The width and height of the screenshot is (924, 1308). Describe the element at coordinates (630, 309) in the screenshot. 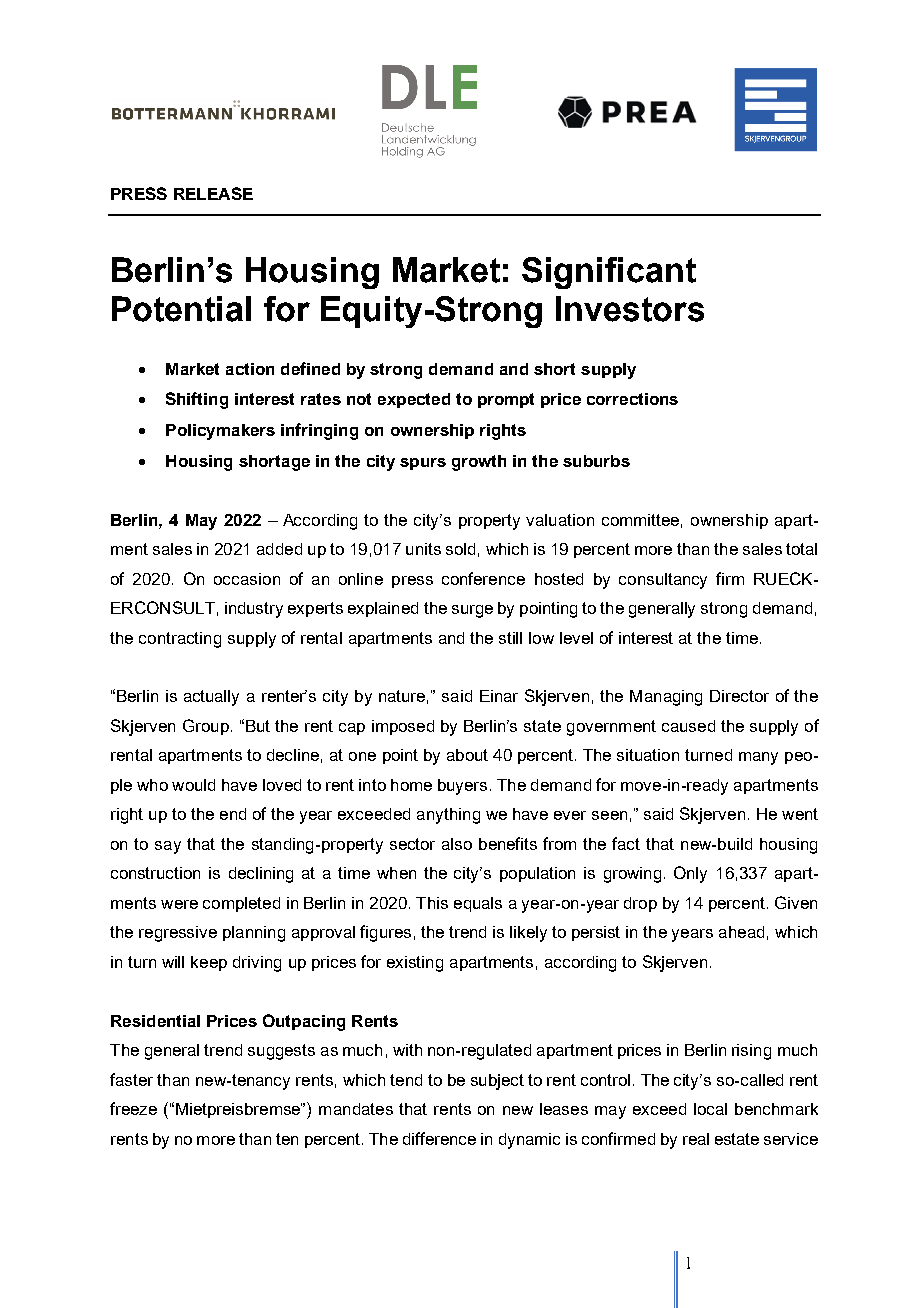

I see `Investors` at that location.
